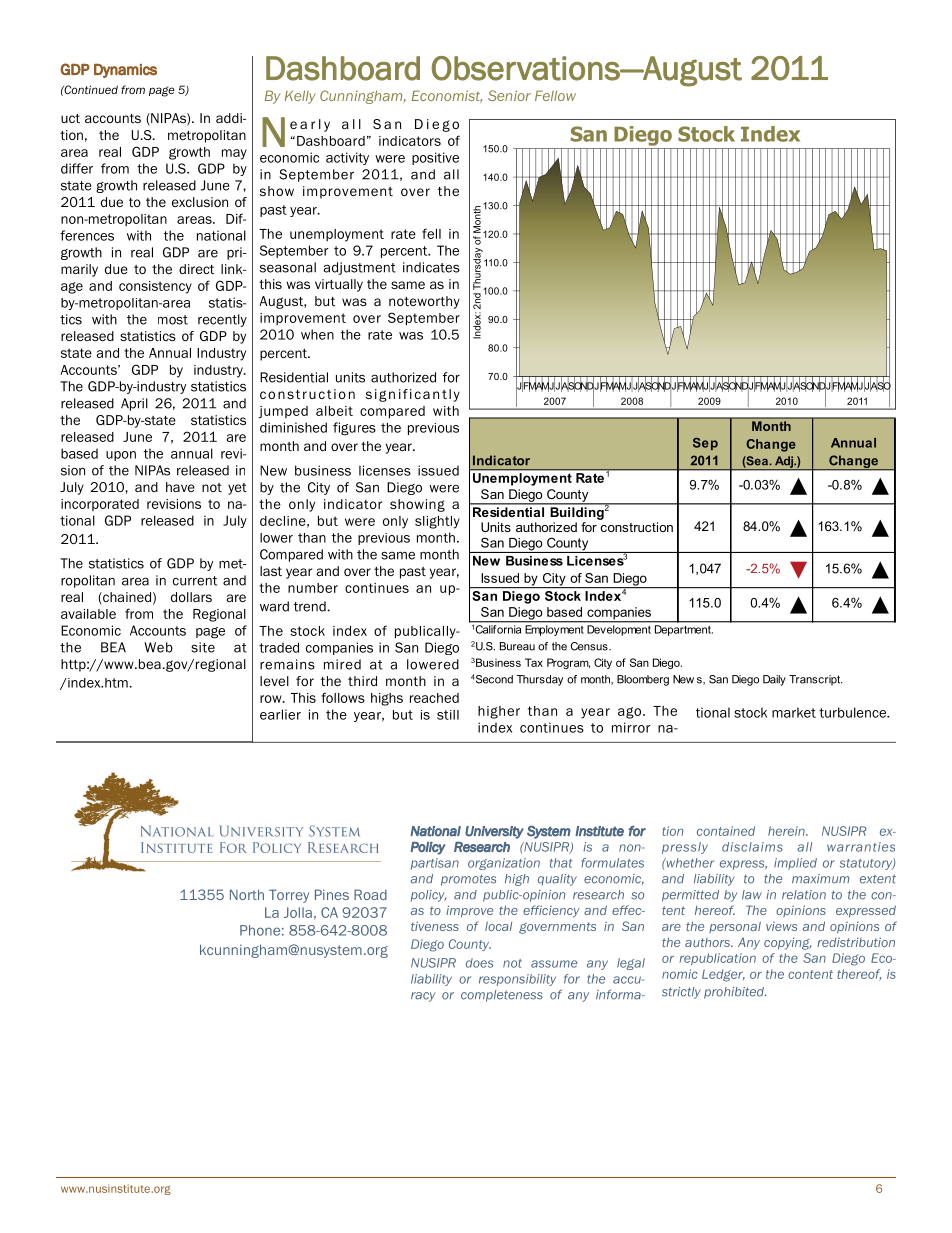 The height and width of the document is (1233, 952). Describe the element at coordinates (447, 96) in the document. I see `Economist` at that location.
